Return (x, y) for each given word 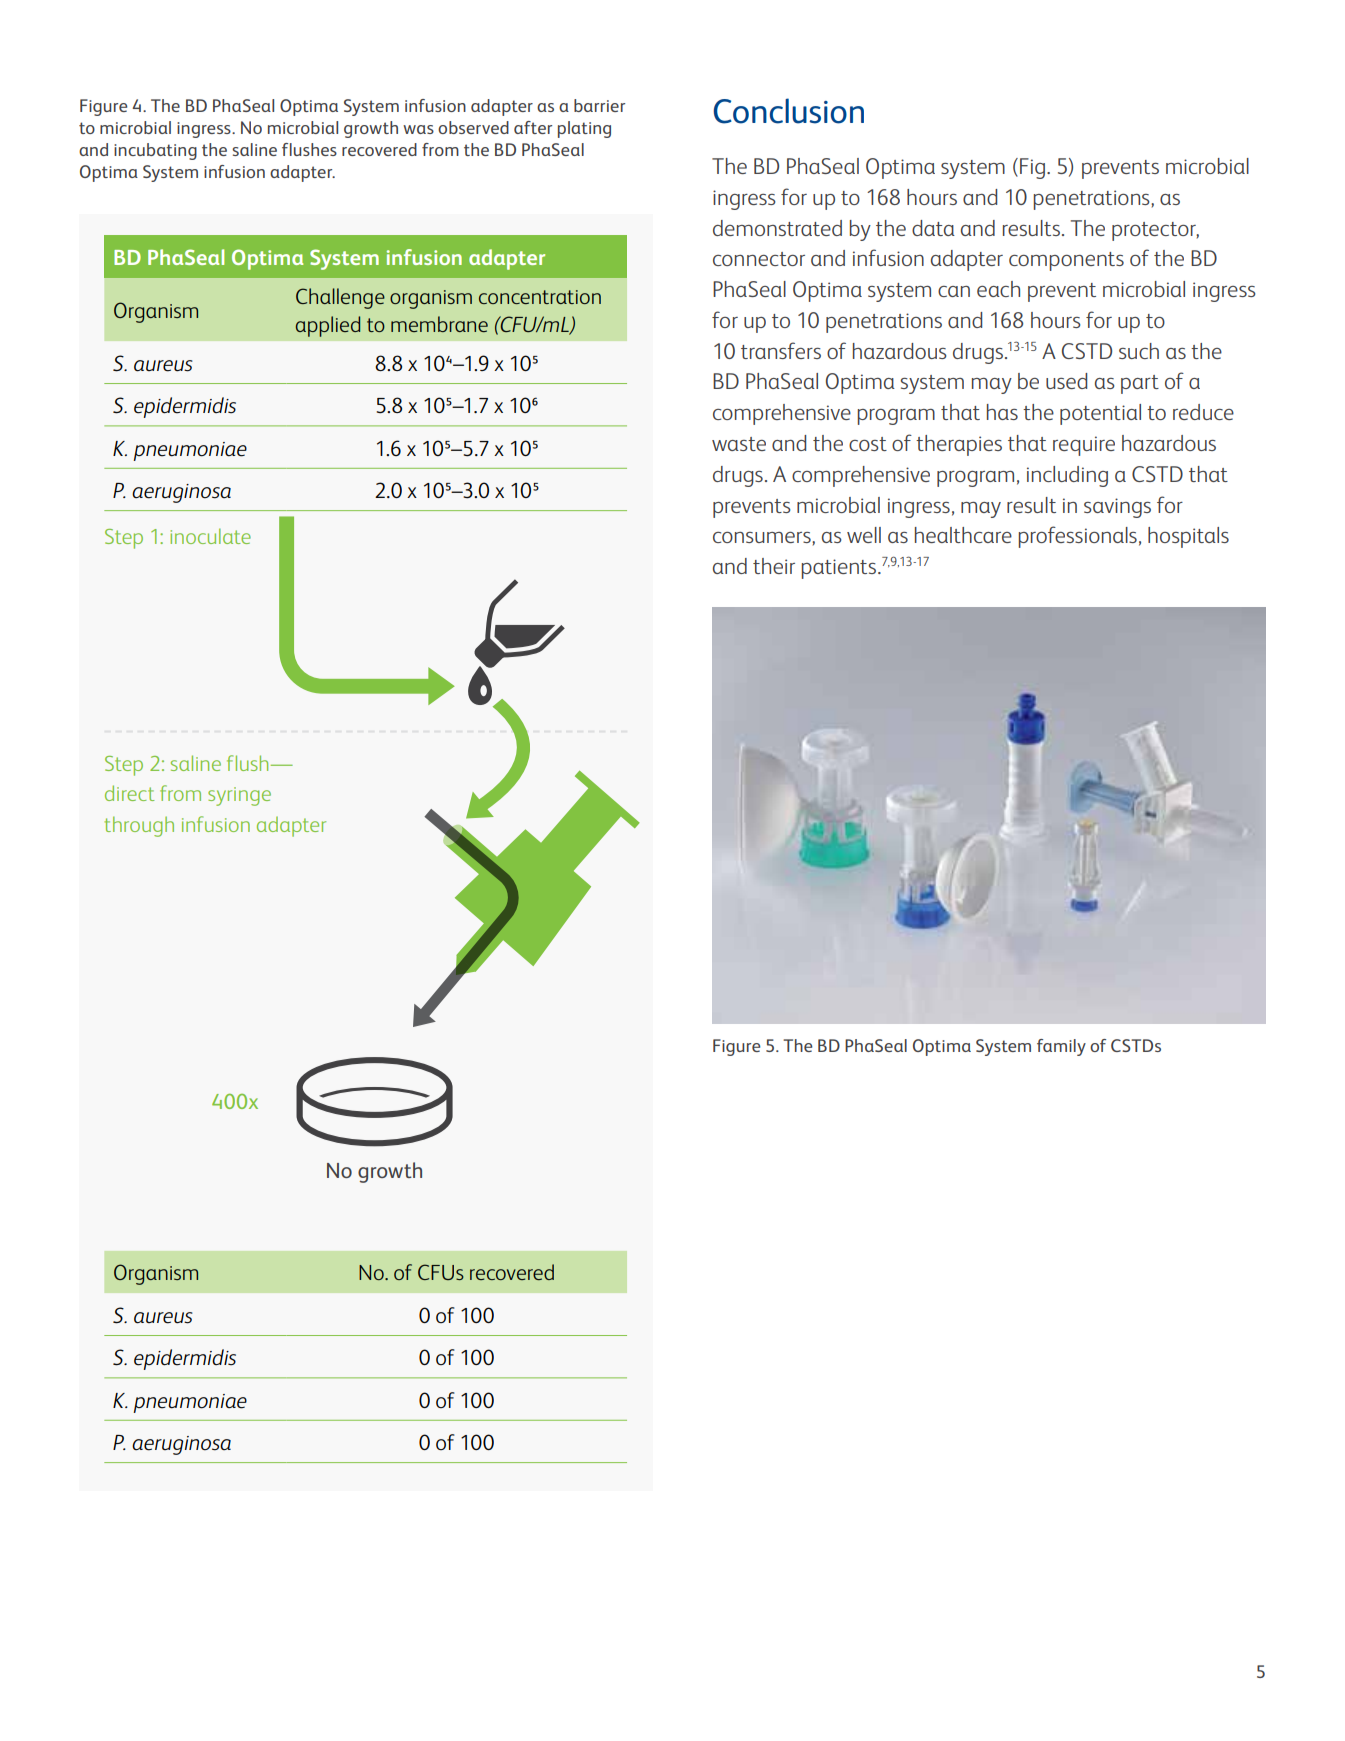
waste (739, 444)
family (1061, 1047)
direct (129, 793)
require (1084, 446)
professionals (1077, 537)
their (774, 566)
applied (328, 326)
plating (584, 129)
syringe (239, 796)
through (139, 826)
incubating (155, 151)
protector (1155, 231)
